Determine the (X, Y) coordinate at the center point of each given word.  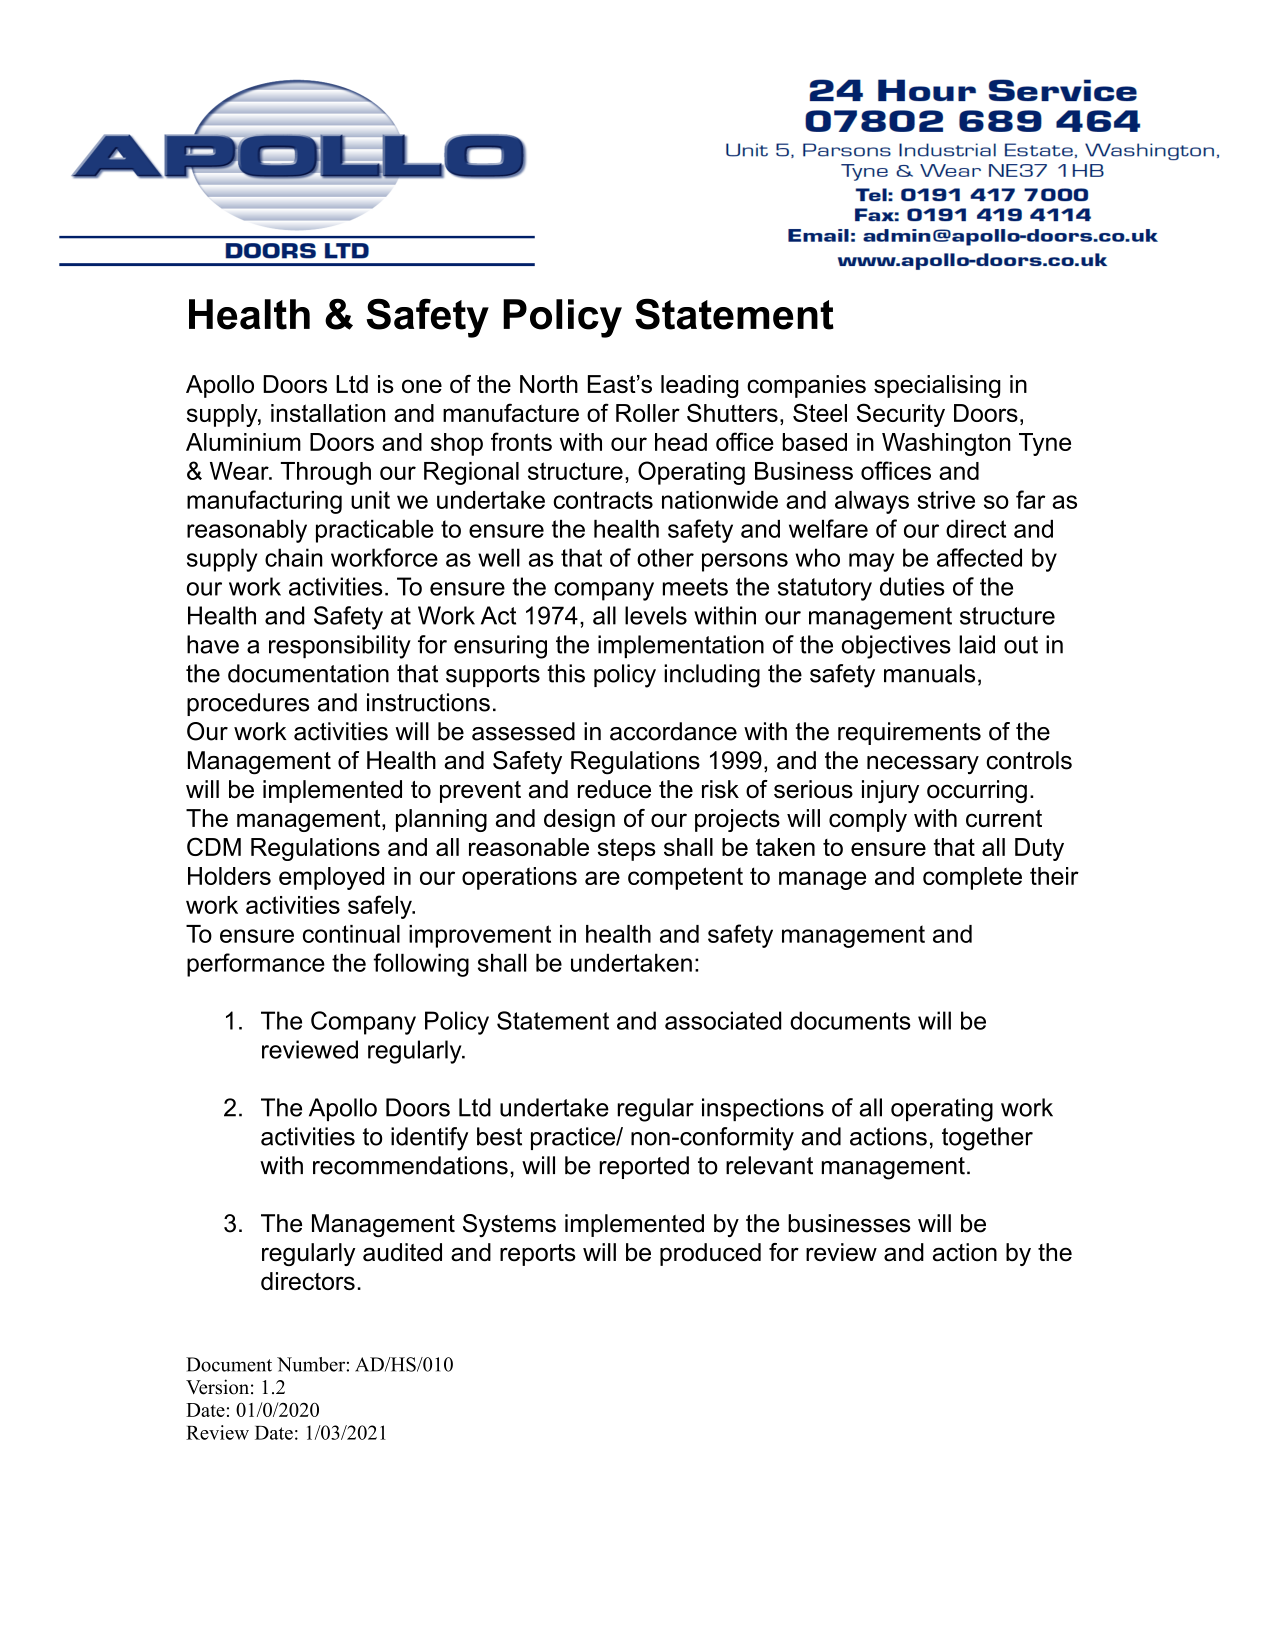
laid (977, 644)
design (579, 820)
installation (328, 413)
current (1004, 818)
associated (723, 1020)
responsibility (340, 647)
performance (256, 965)
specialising (937, 386)
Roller (648, 413)
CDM (214, 846)
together (987, 1139)
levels (656, 615)
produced (710, 1254)
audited (402, 1252)
